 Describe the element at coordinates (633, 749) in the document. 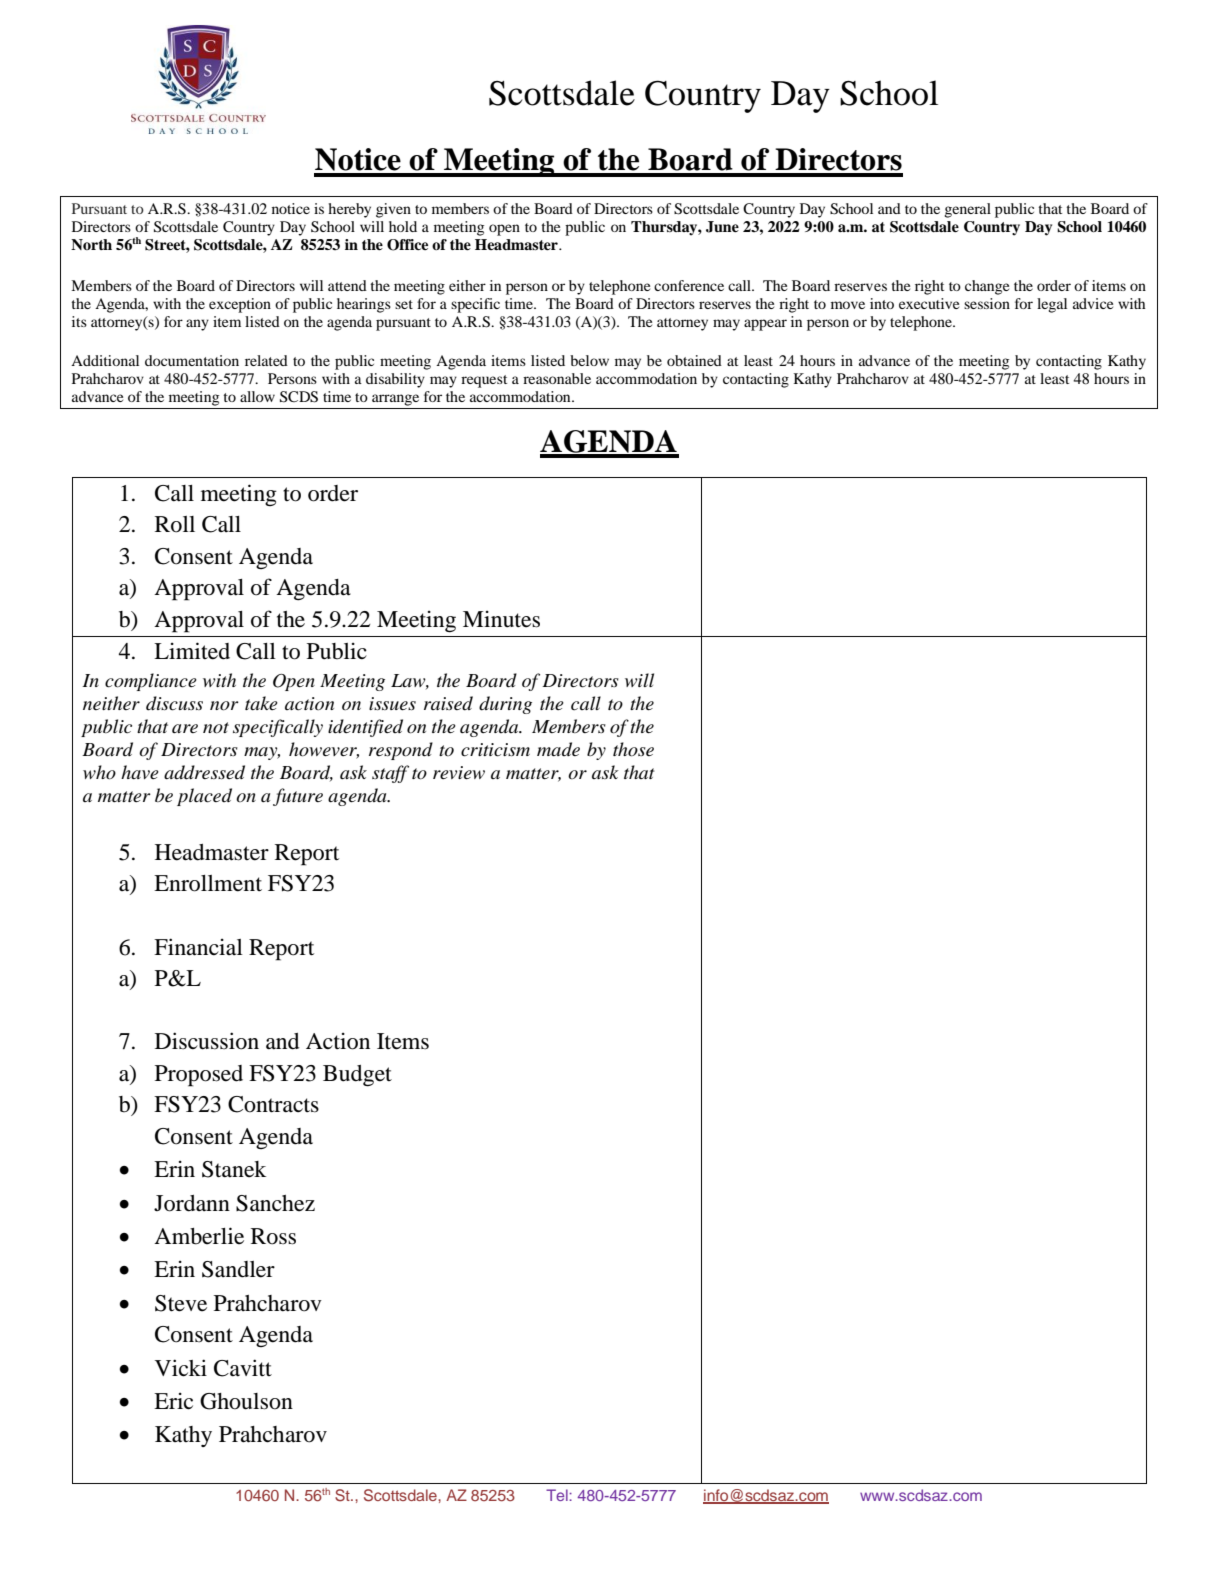

I see `those` at that location.
